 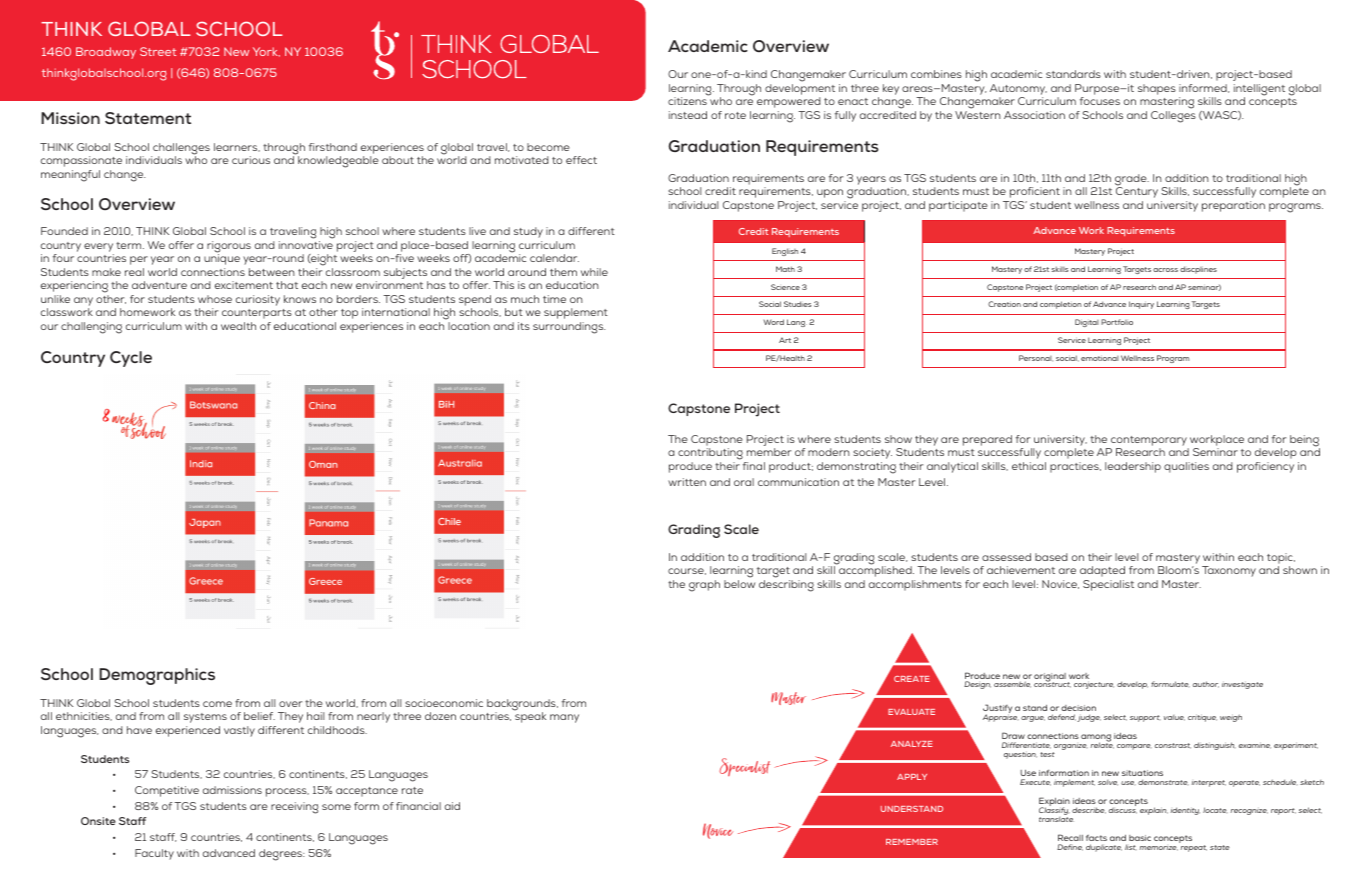 I want to click on Faculty, so click(x=154, y=854).
